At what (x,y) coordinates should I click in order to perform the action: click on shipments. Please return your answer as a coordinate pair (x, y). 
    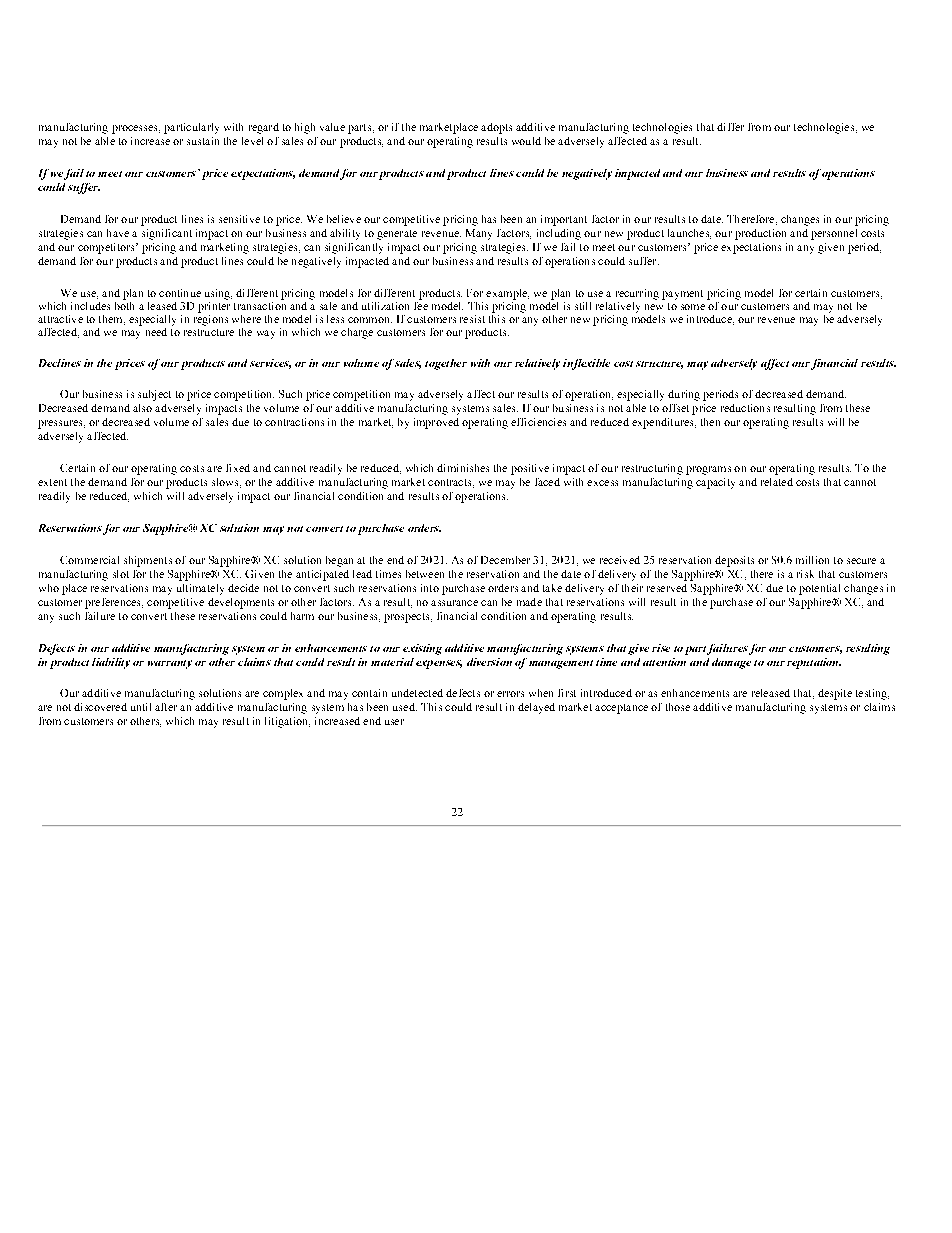
    Looking at the image, I should click on (148, 561).
